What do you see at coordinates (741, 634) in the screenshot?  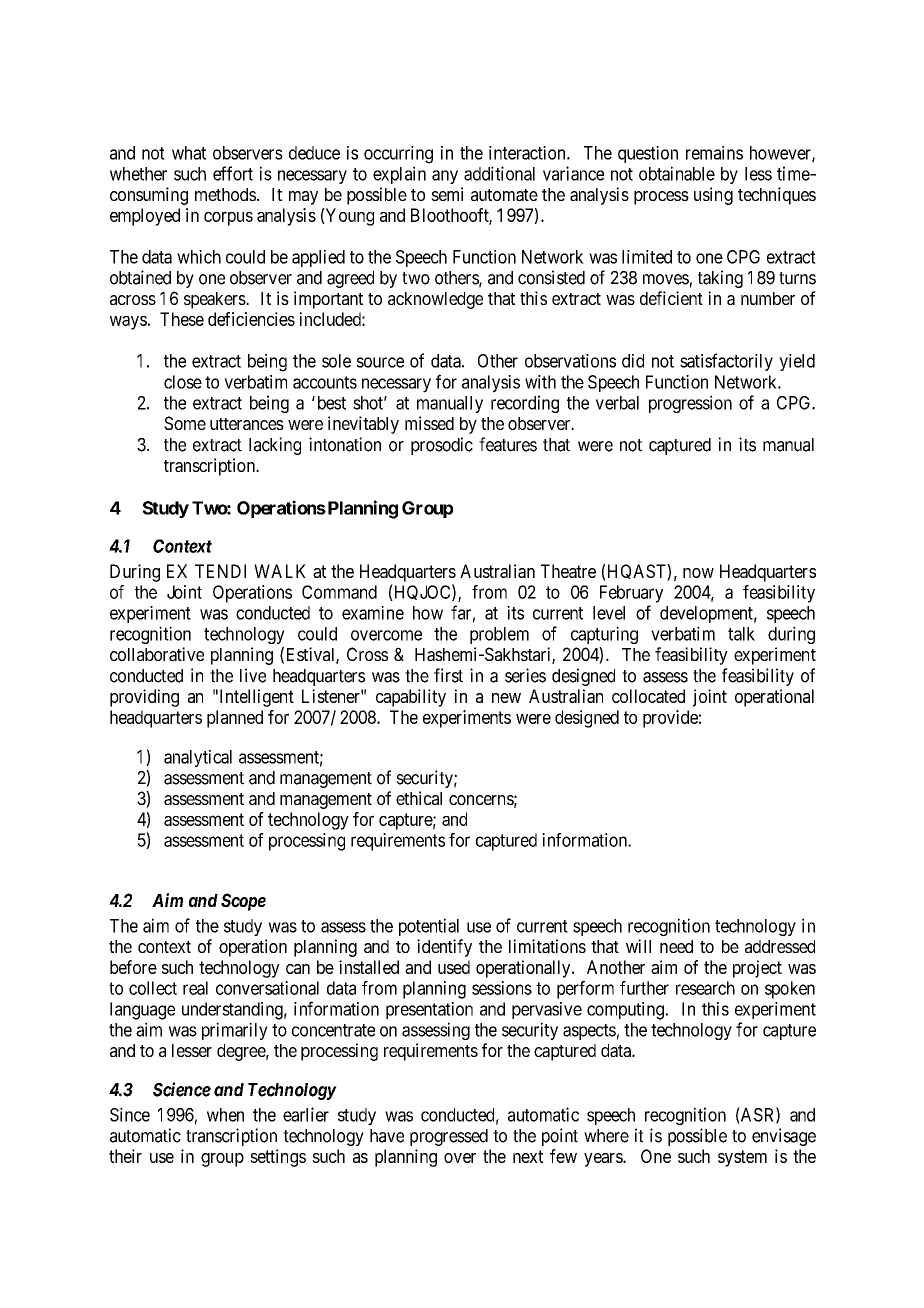 I see `talk` at bounding box center [741, 634].
